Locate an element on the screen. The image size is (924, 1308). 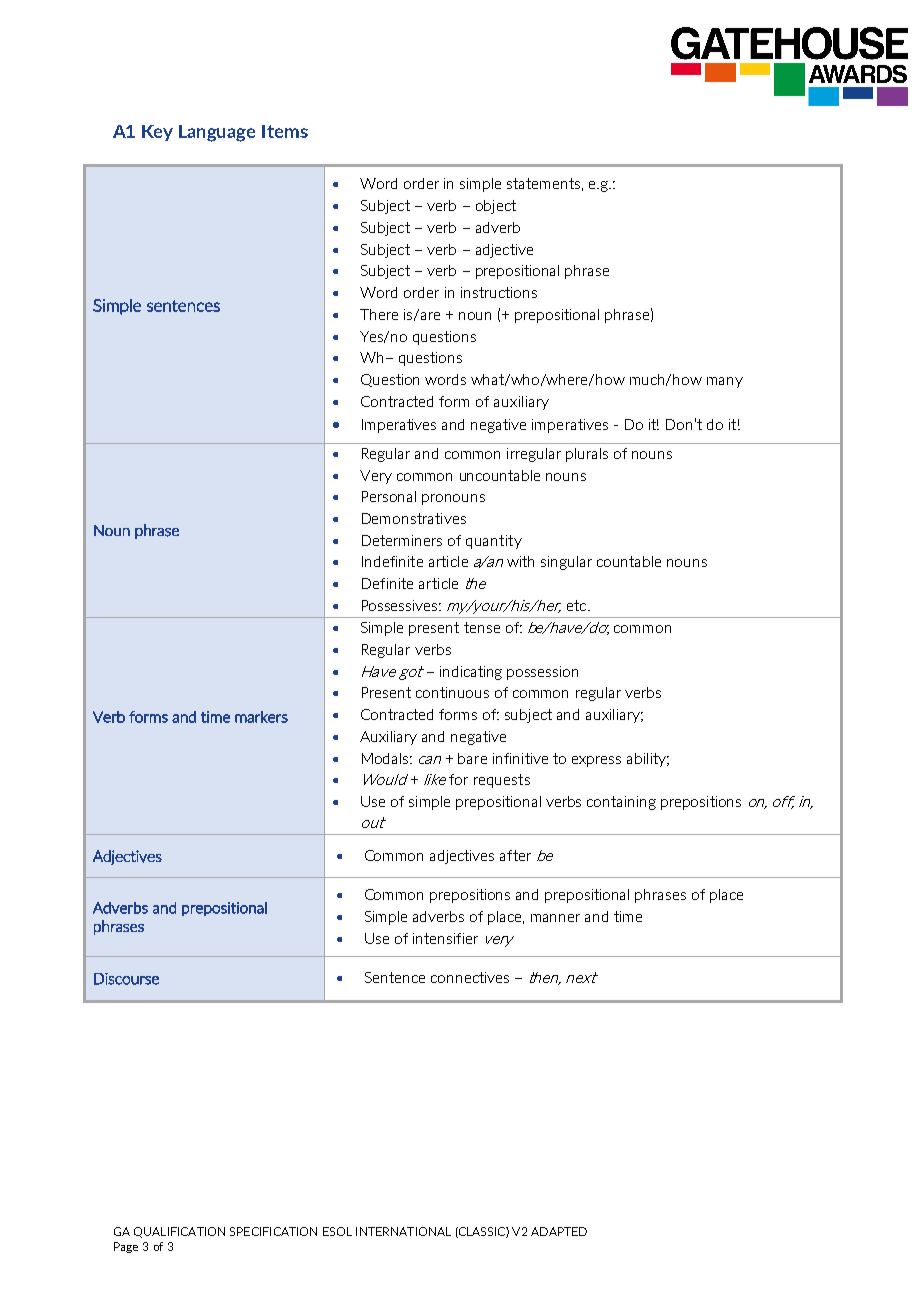
continuous is located at coordinates (452, 692).
